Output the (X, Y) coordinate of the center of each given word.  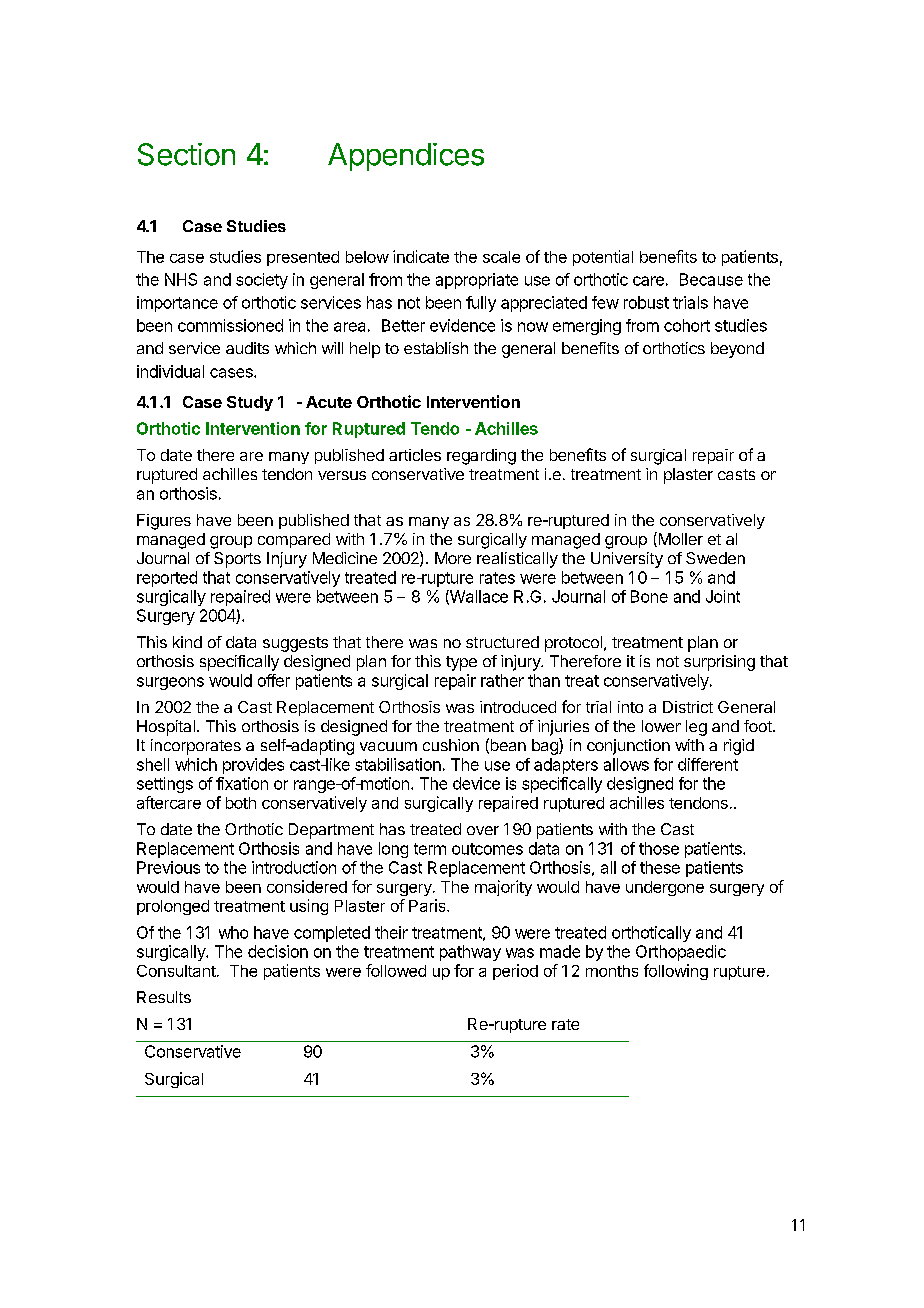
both (241, 803)
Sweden (715, 558)
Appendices (406, 157)
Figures (164, 522)
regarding (481, 457)
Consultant (176, 971)
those (659, 848)
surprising (719, 663)
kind (187, 642)
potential (603, 258)
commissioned (230, 325)
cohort (687, 325)
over (483, 830)
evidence (462, 325)
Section (186, 154)
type (461, 663)
